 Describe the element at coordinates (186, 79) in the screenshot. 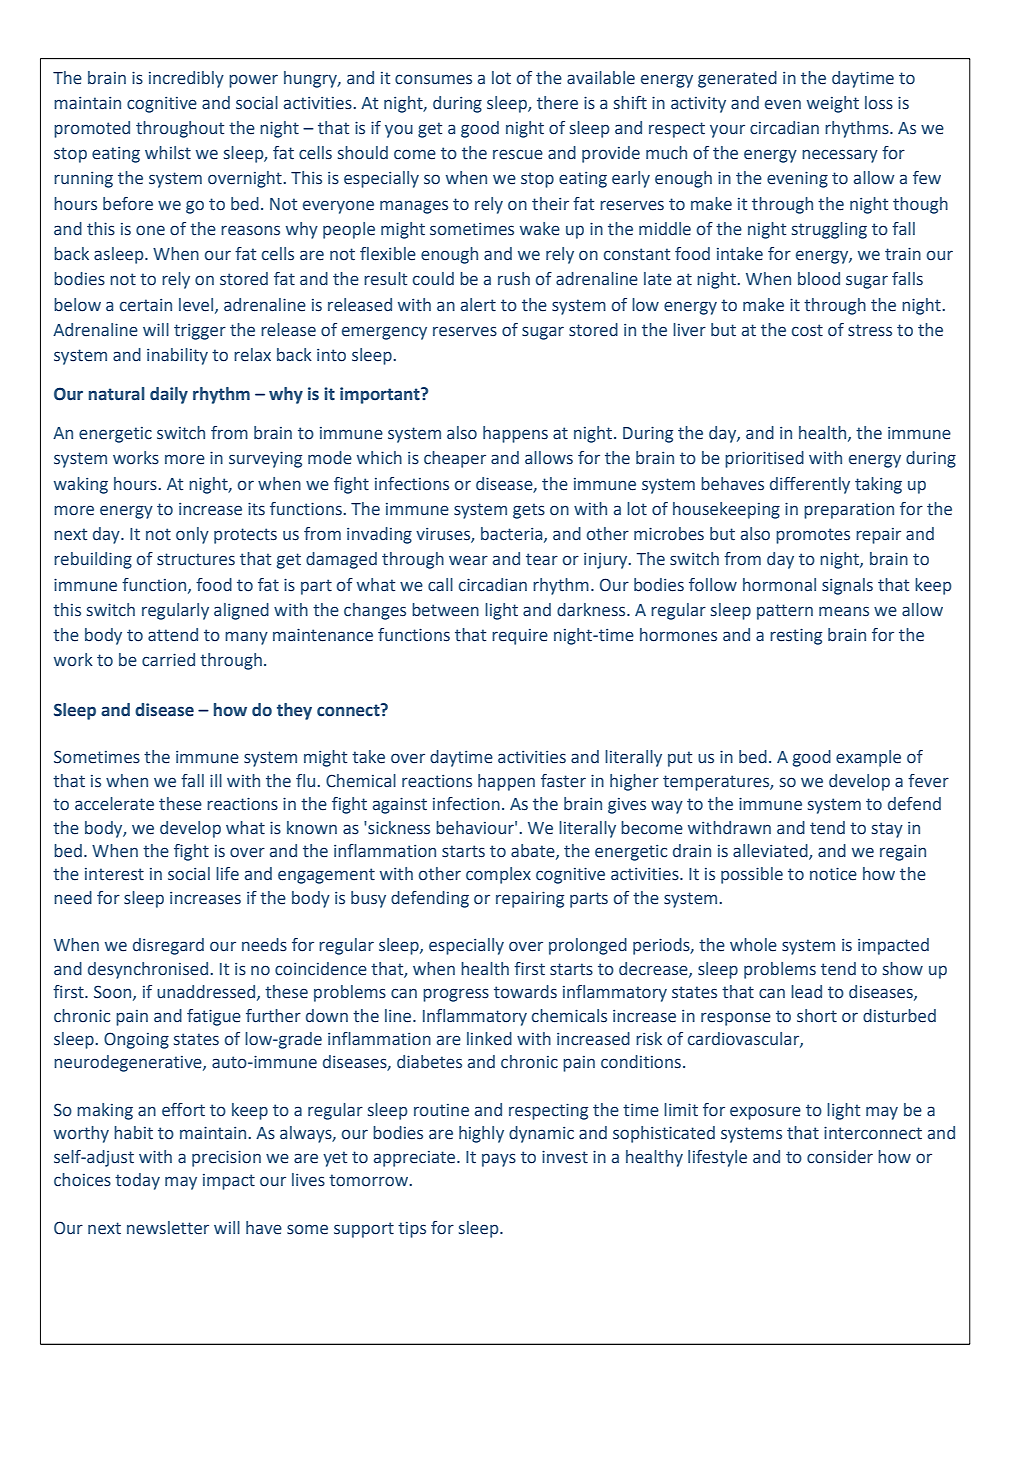

I see `incredibly` at that location.
